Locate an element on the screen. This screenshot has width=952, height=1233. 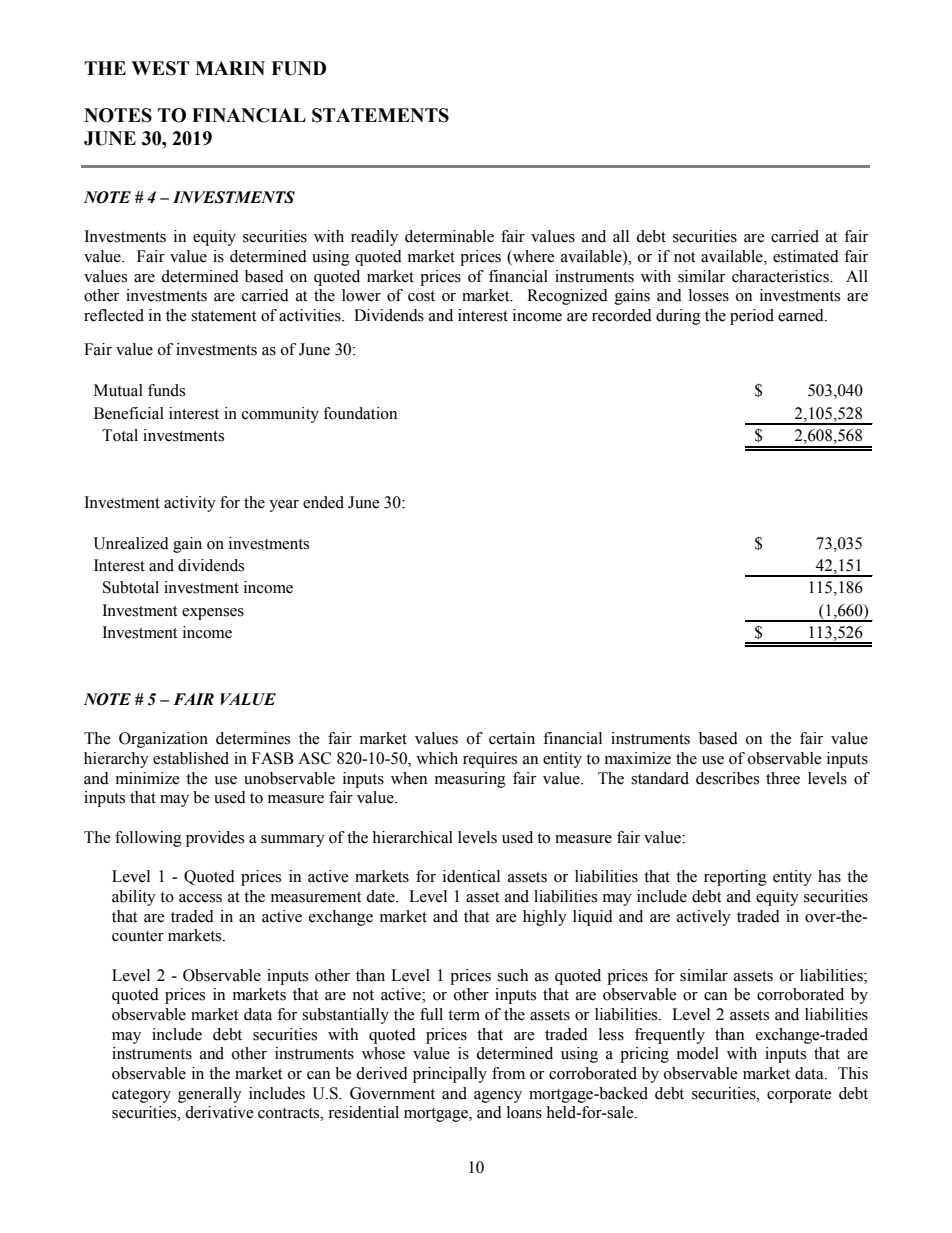
readily is located at coordinates (374, 238).
